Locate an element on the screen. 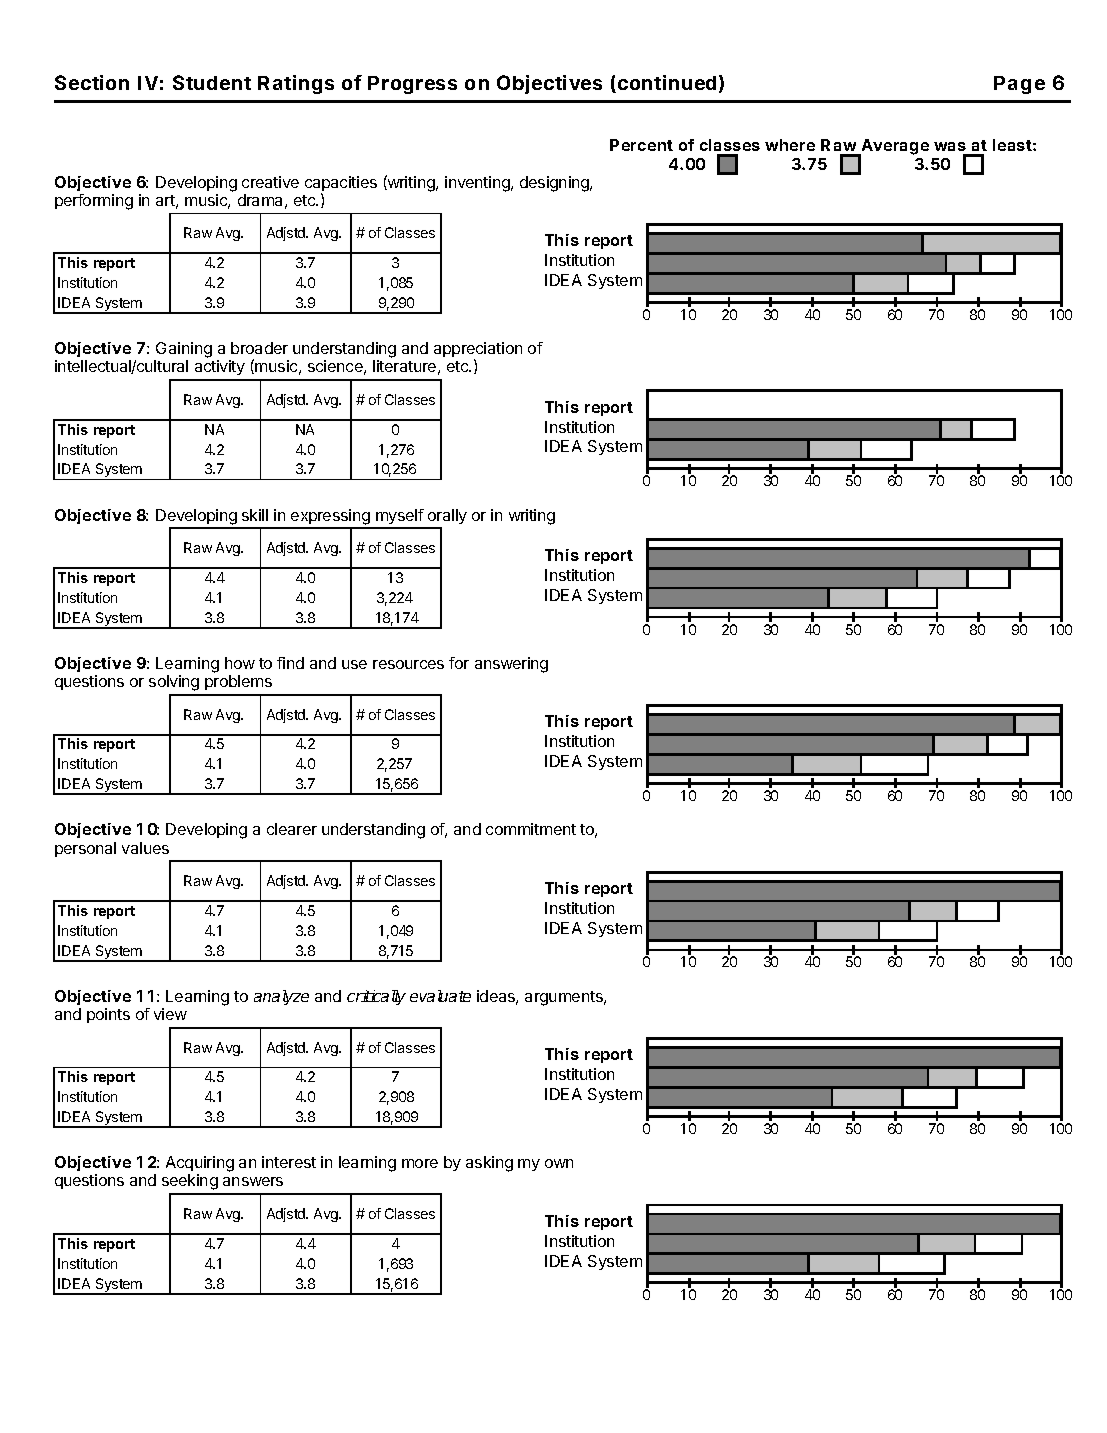 This screenshot has width=1107, height=1433. was is located at coordinates (951, 148).
